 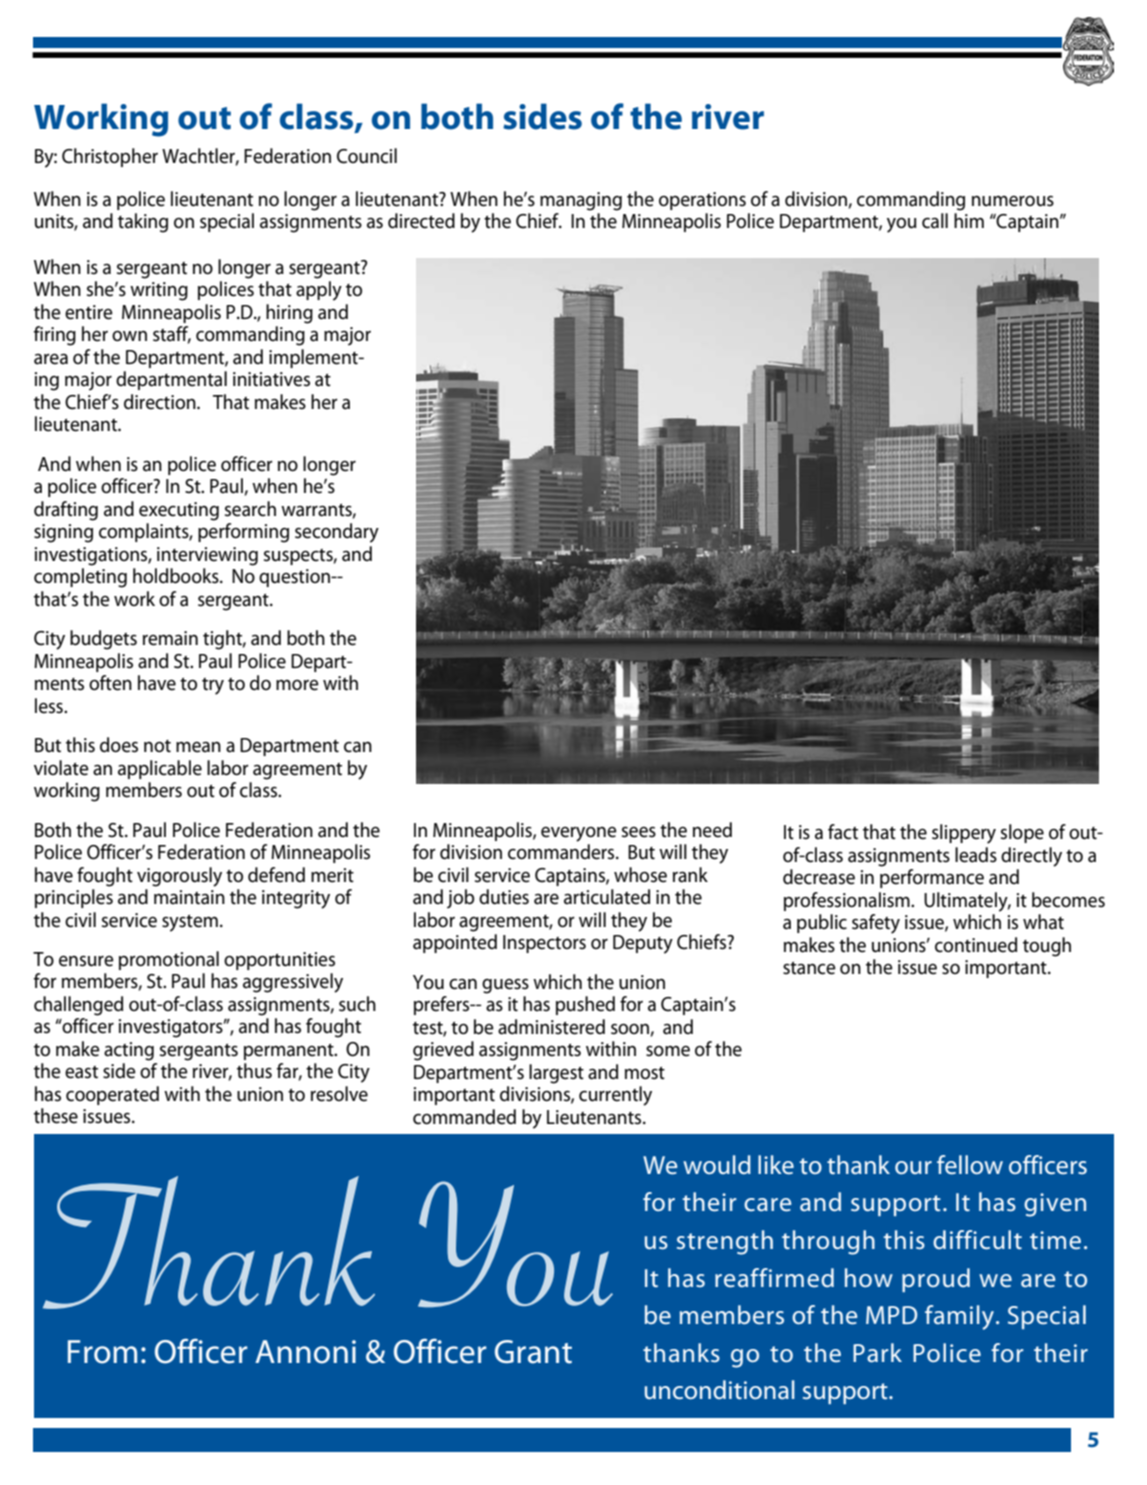 What do you see at coordinates (337, 533) in the document?
I see `secondary` at bounding box center [337, 533].
